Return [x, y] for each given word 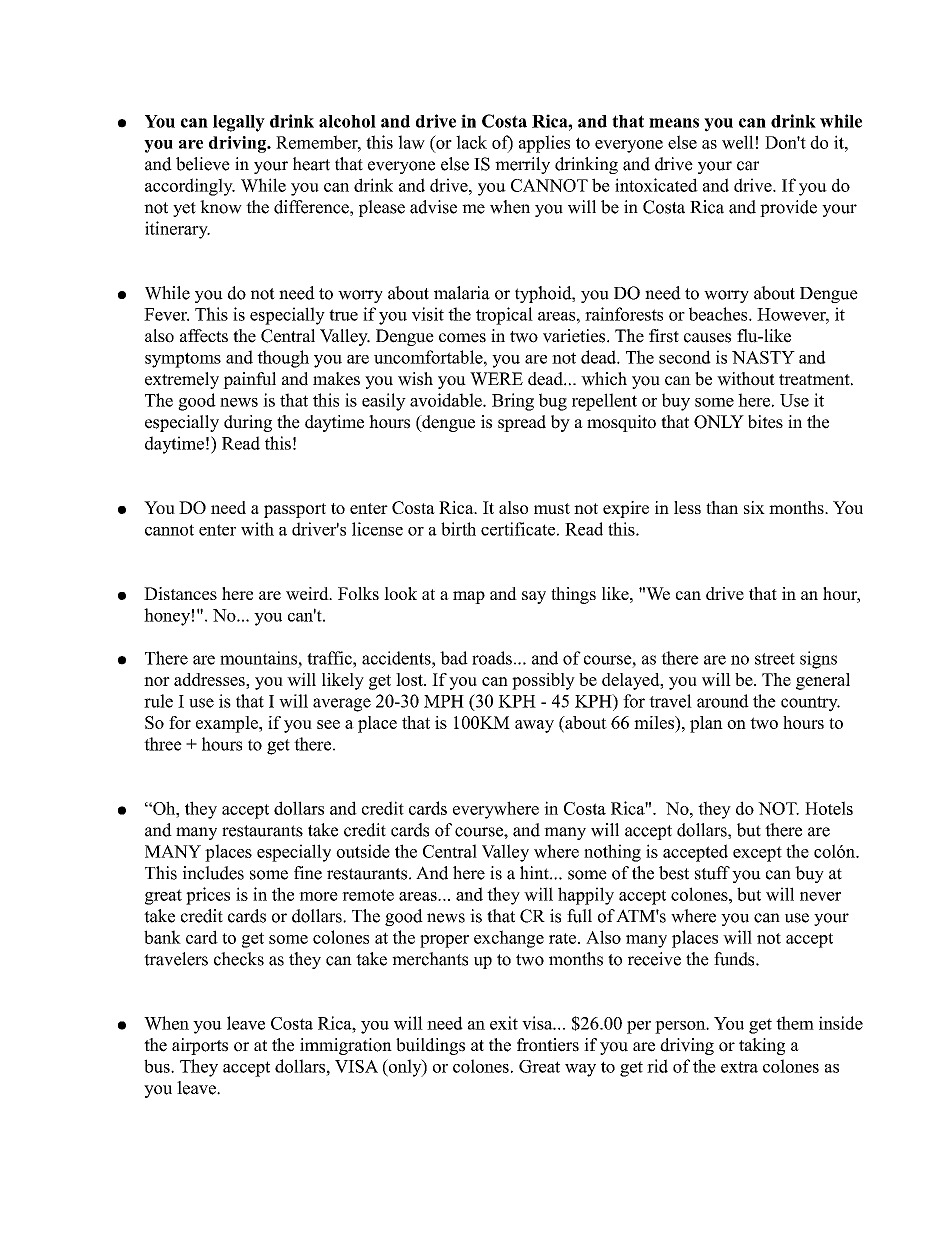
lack [471, 142]
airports [200, 1046]
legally [239, 123]
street [775, 659]
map [469, 597]
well [738, 142]
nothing [612, 853]
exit [504, 1023]
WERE [496, 379]
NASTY [763, 357]
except [757, 854]
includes [213, 873]
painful [249, 380]
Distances [180, 593]
